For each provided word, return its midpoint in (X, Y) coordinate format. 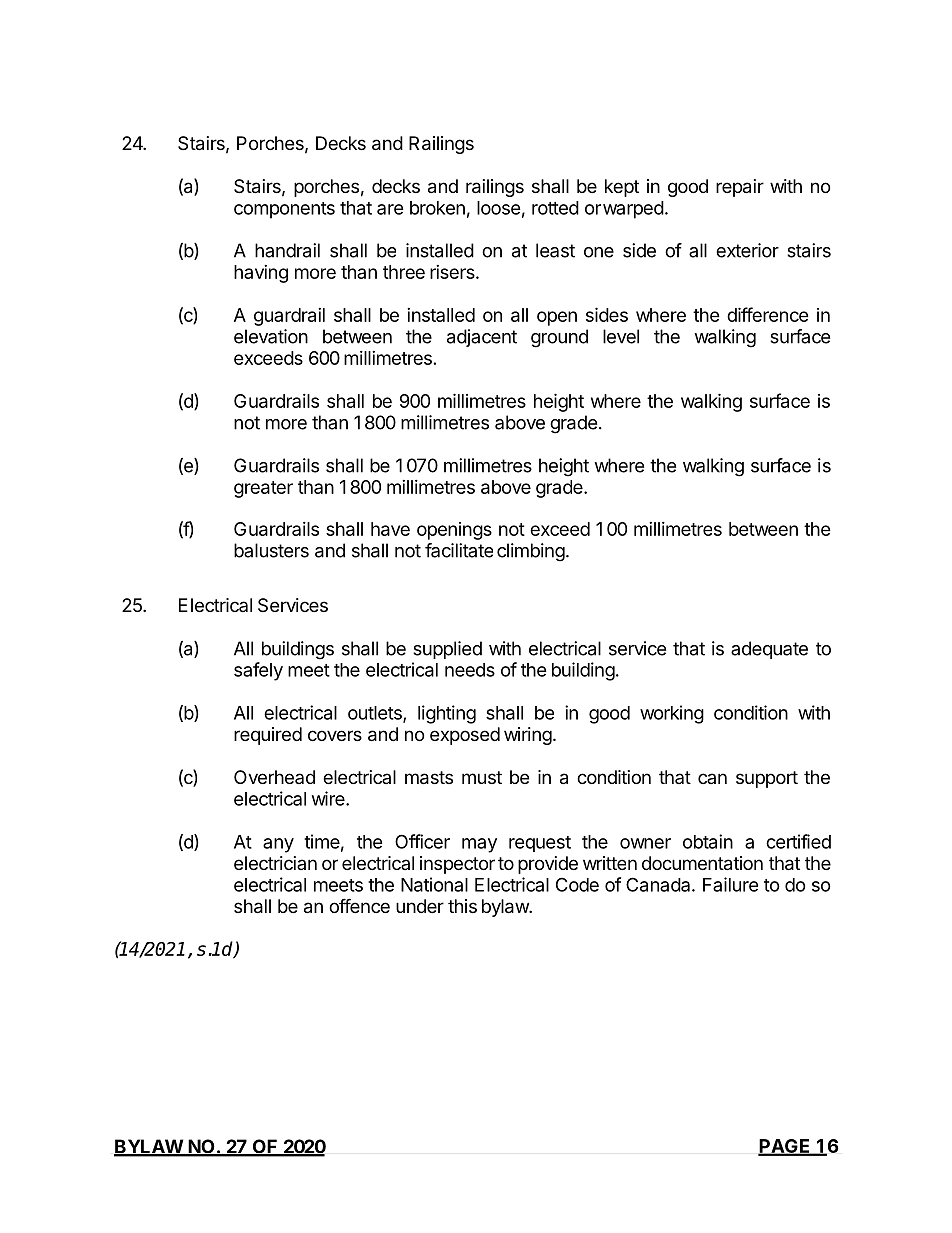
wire (329, 798)
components (284, 210)
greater (263, 489)
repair (740, 188)
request (540, 844)
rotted (555, 208)
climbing (531, 552)
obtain (708, 841)
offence (359, 905)
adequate (769, 650)
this (462, 906)
